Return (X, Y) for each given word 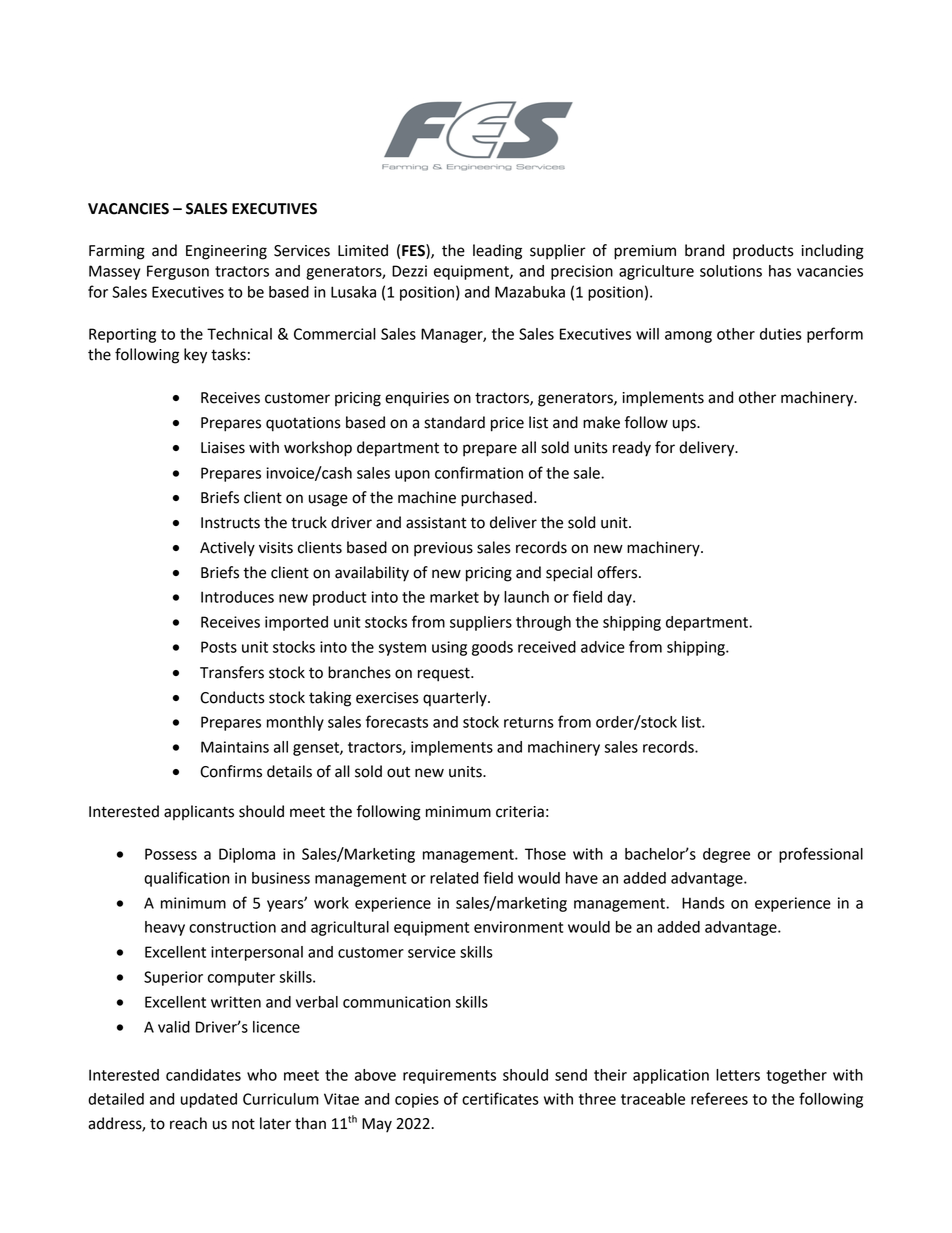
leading (497, 252)
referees (719, 1098)
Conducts (232, 697)
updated (209, 1100)
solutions (731, 271)
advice (603, 647)
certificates (500, 1098)
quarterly (456, 699)
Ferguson (178, 272)
